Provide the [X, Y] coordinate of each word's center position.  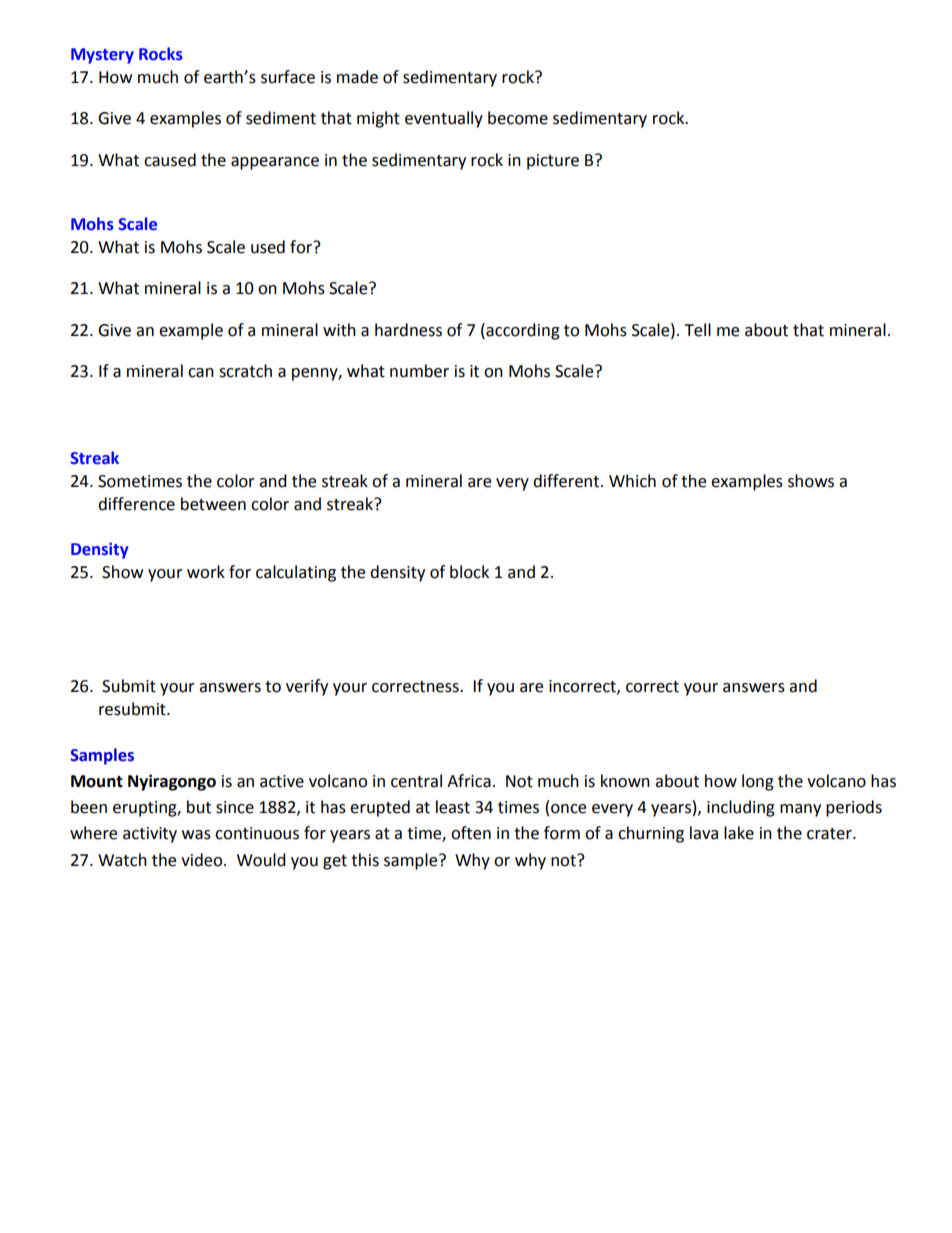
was [196, 835]
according [522, 331]
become [518, 118]
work [206, 572]
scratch [245, 371]
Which [632, 481]
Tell [697, 330]
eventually [444, 119]
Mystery [102, 56]
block [469, 572]
